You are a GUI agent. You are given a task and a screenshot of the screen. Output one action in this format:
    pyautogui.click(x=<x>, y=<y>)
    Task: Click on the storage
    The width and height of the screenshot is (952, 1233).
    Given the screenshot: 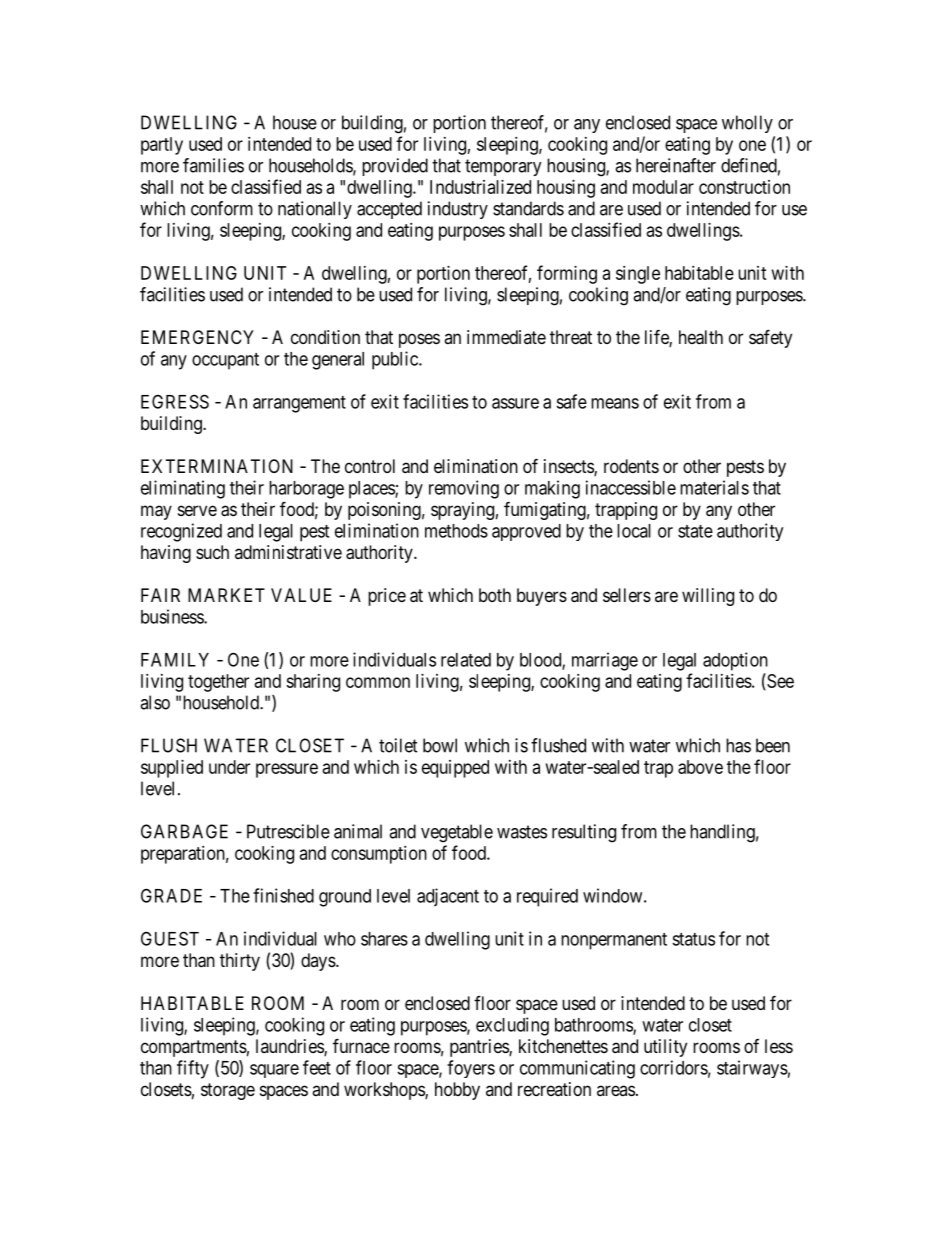 What is the action you would take?
    pyautogui.click(x=228, y=1091)
